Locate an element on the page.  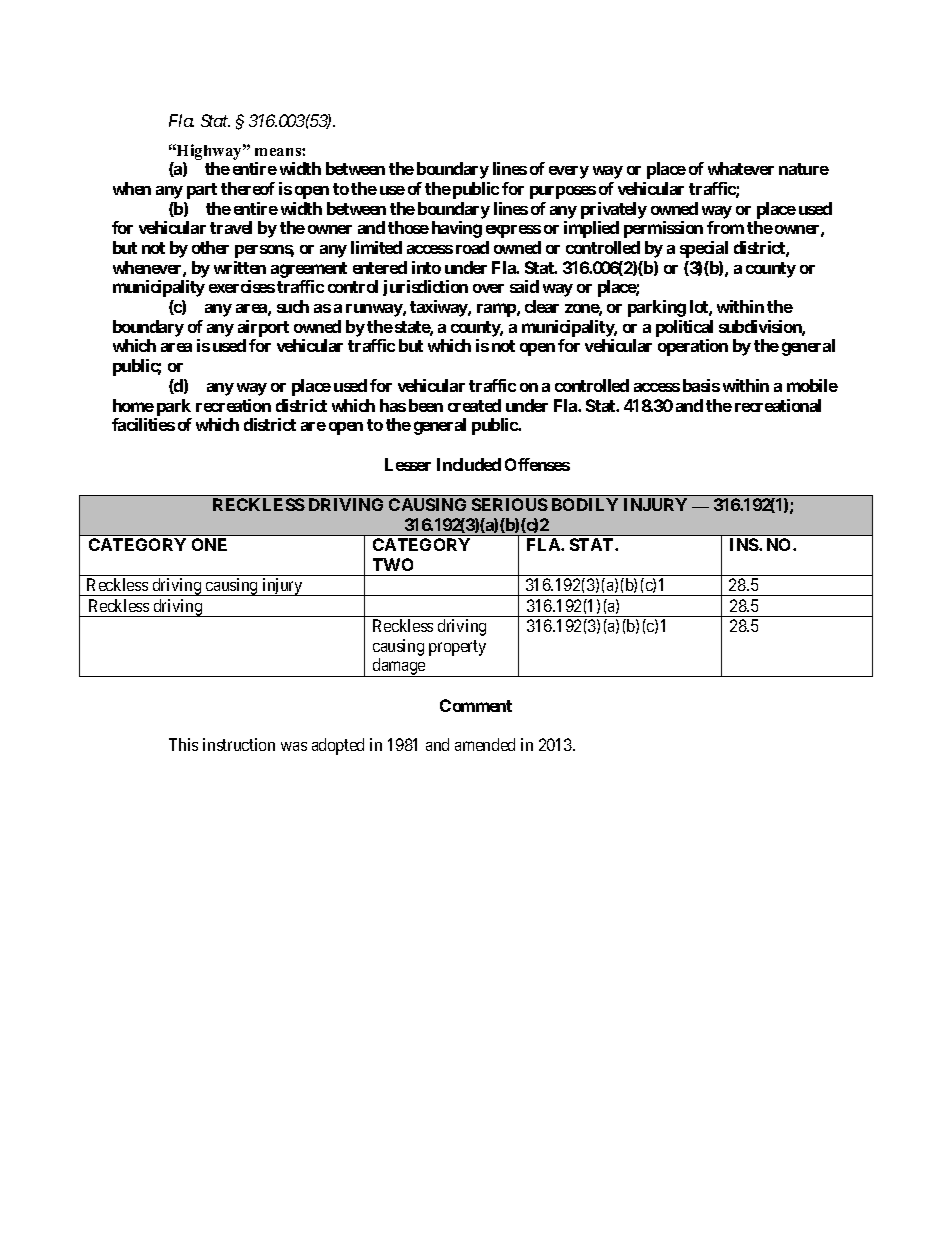
amended is located at coordinates (485, 744).
